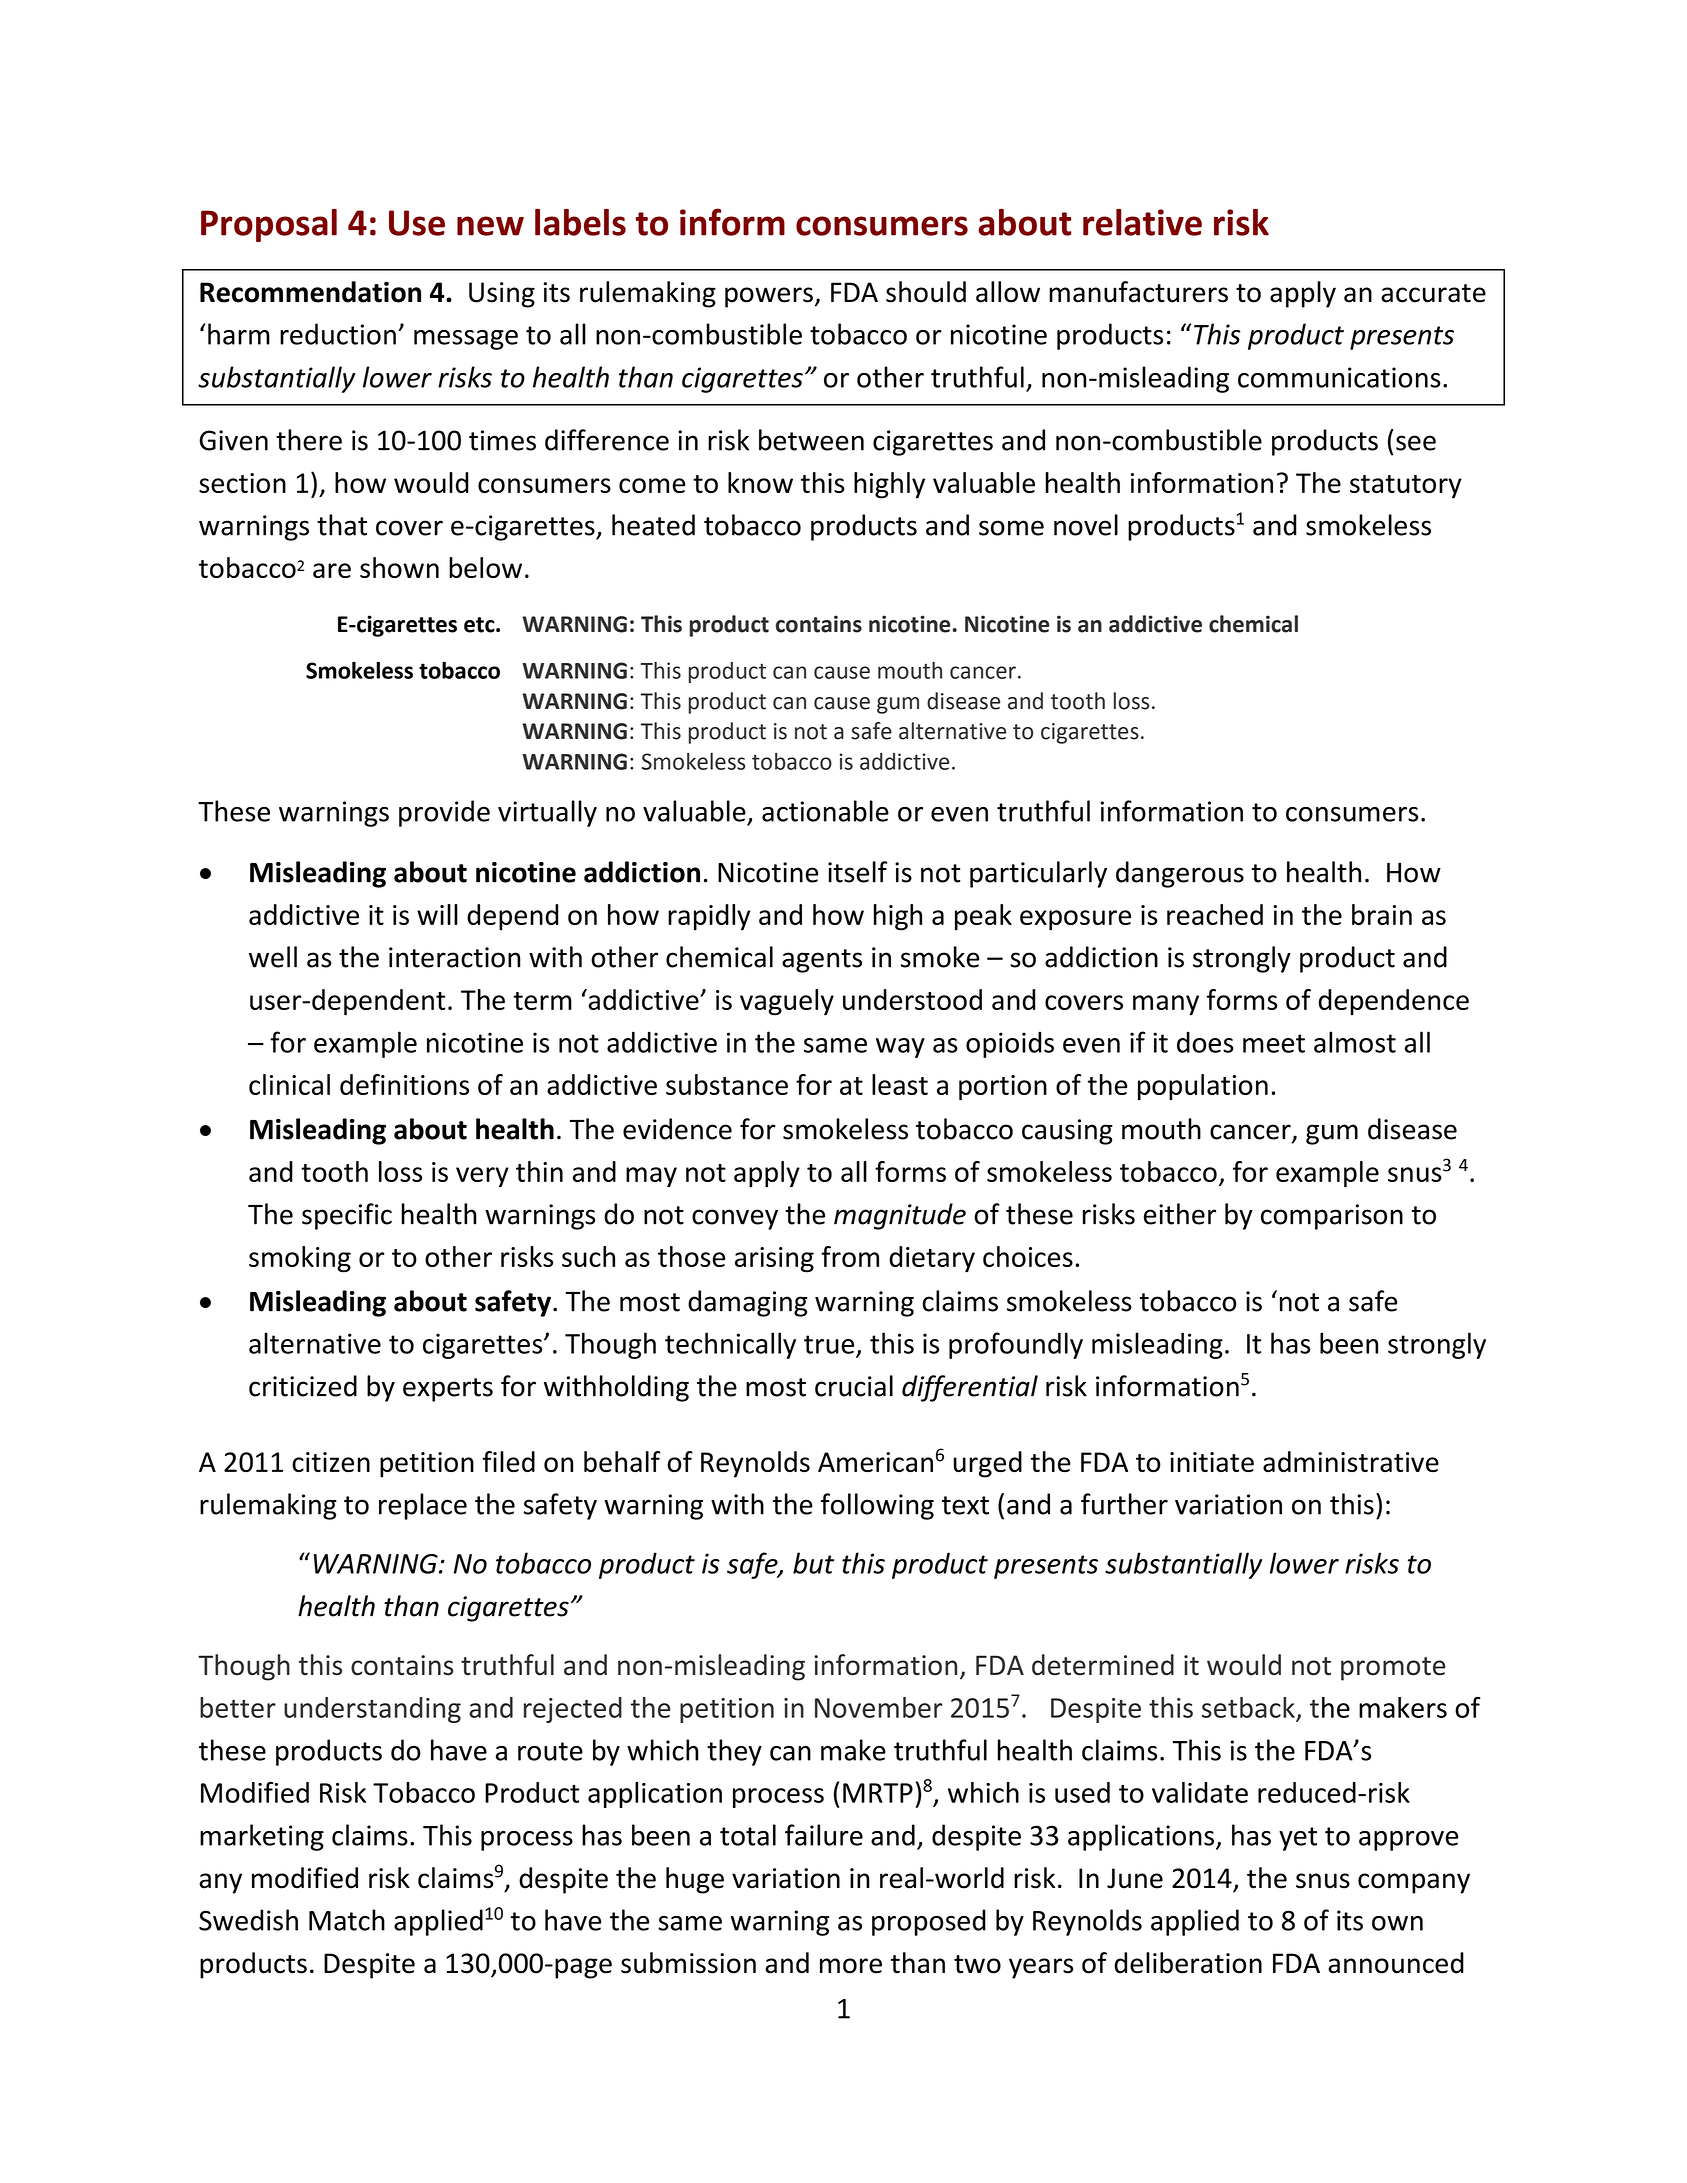  I want to click on dangerous, so click(1180, 874).
